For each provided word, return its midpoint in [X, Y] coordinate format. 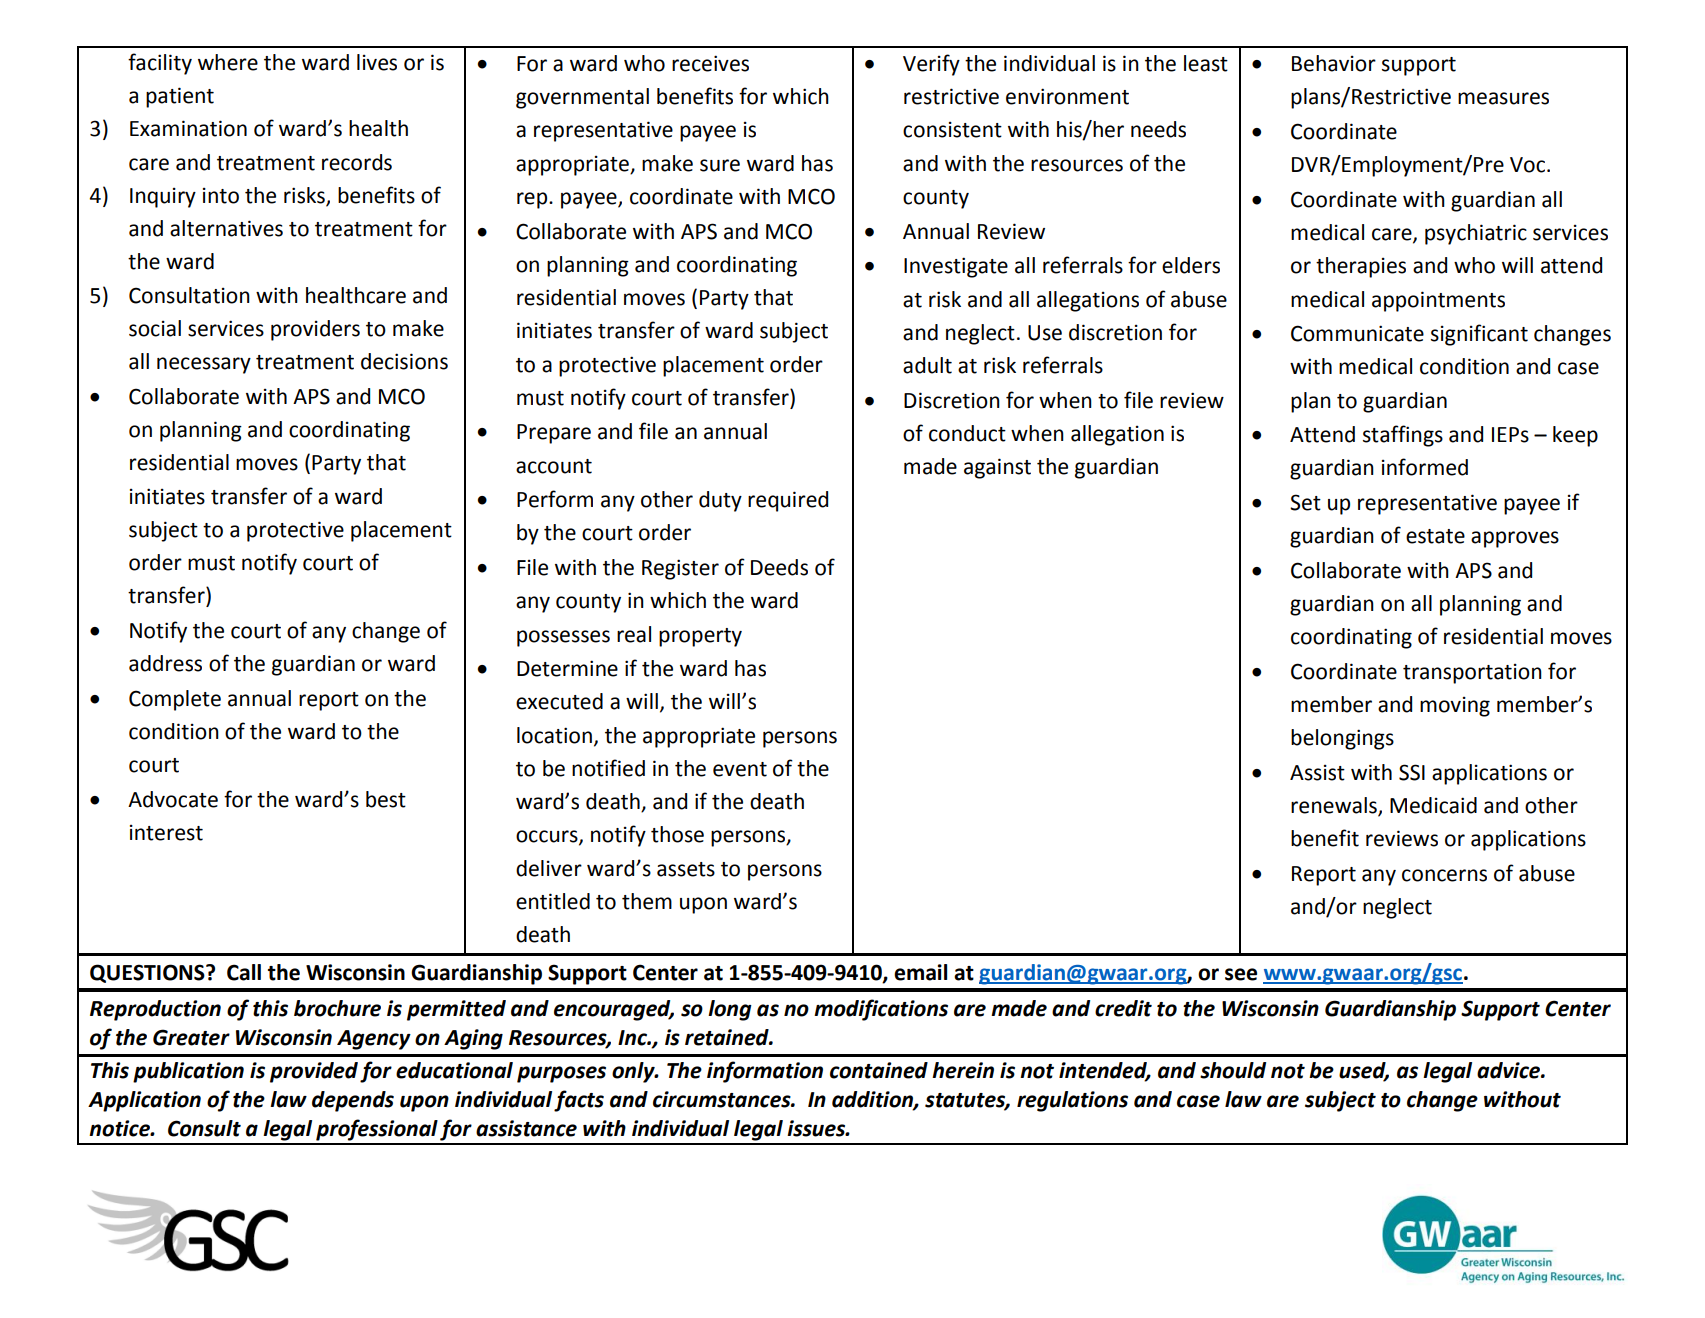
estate [1435, 536]
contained [879, 1070]
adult [927, 365]
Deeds [779, 567]
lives [377, 62]
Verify [931, 65]
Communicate [1357, 333]
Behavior [1334, 63]
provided [314, 1072]
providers [315, 330]
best [386, 799]
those [677, 834]
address [165, 663]
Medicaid [1433, 805]
